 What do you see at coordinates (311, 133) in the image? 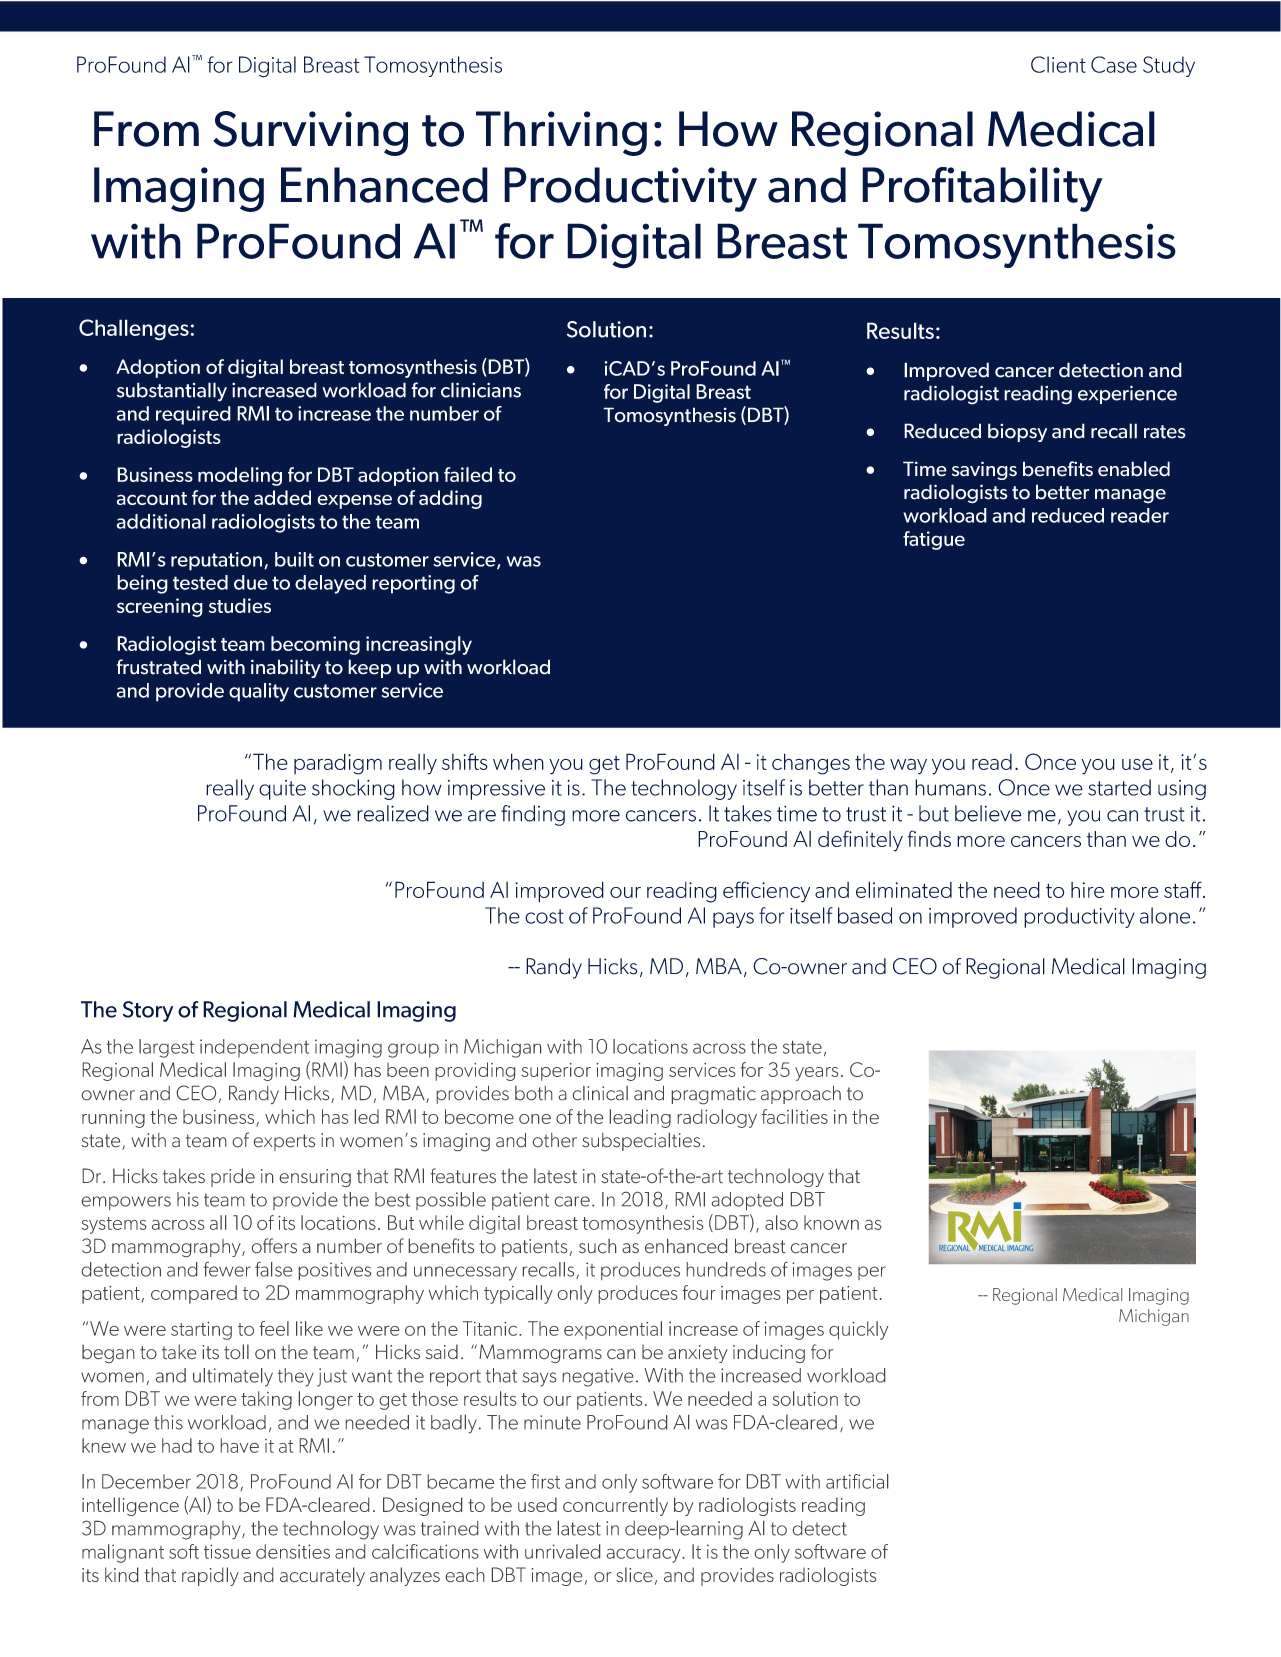
I see `Surviving` at bounding box center [311, 133].
